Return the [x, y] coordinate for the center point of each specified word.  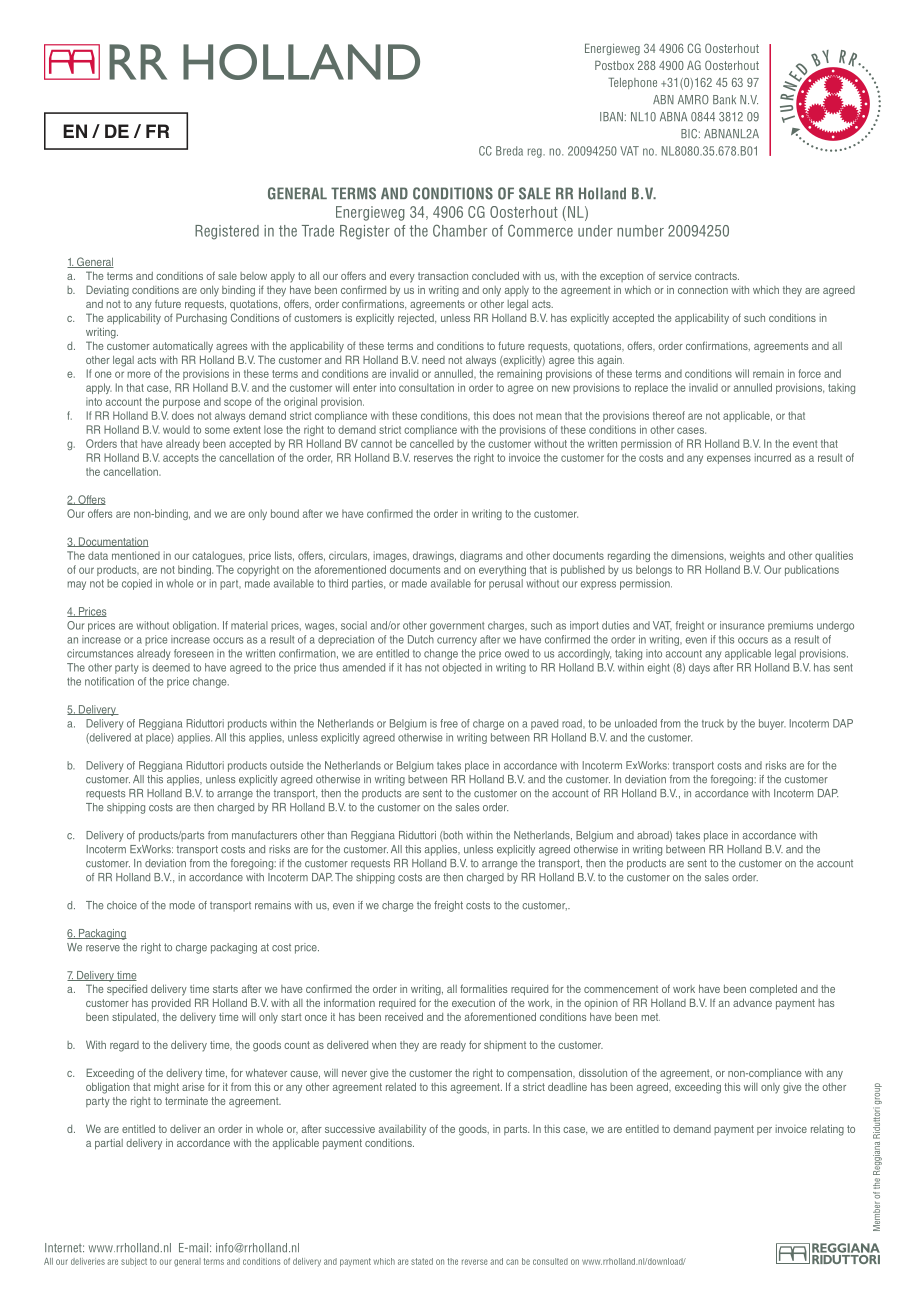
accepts [181, 459]
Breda [509, 151]
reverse [475, 1262]
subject [134, 1262]
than [337, 835]
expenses [729, 459]
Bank [724, 100]
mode [182, 905]
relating [827, 1130]
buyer [772, 724]
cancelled [432, 443]
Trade [318, 231]
